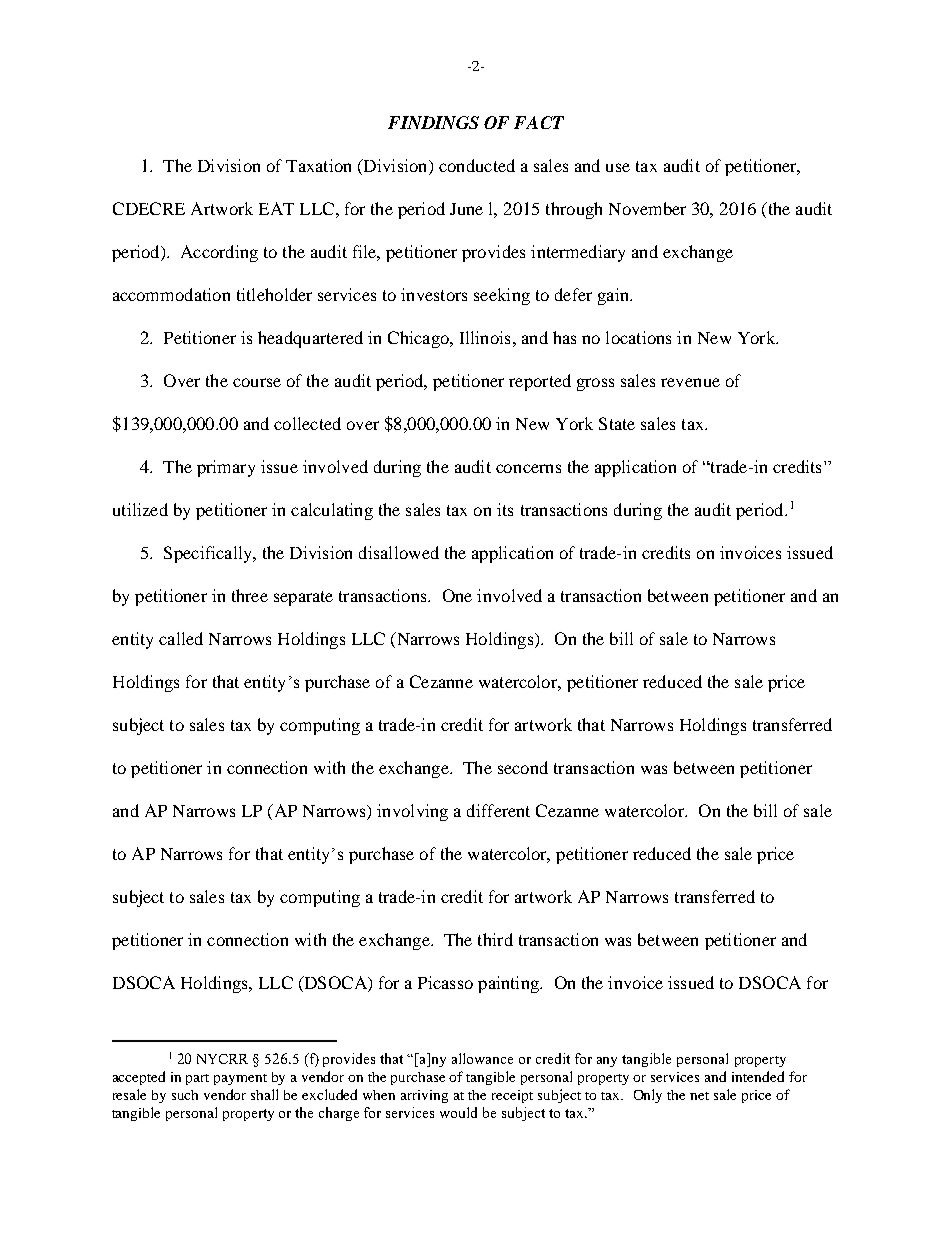  What do you see at coordinates (699, 1096) in the image?
I see `net` at bounding box center [699, 1096].
